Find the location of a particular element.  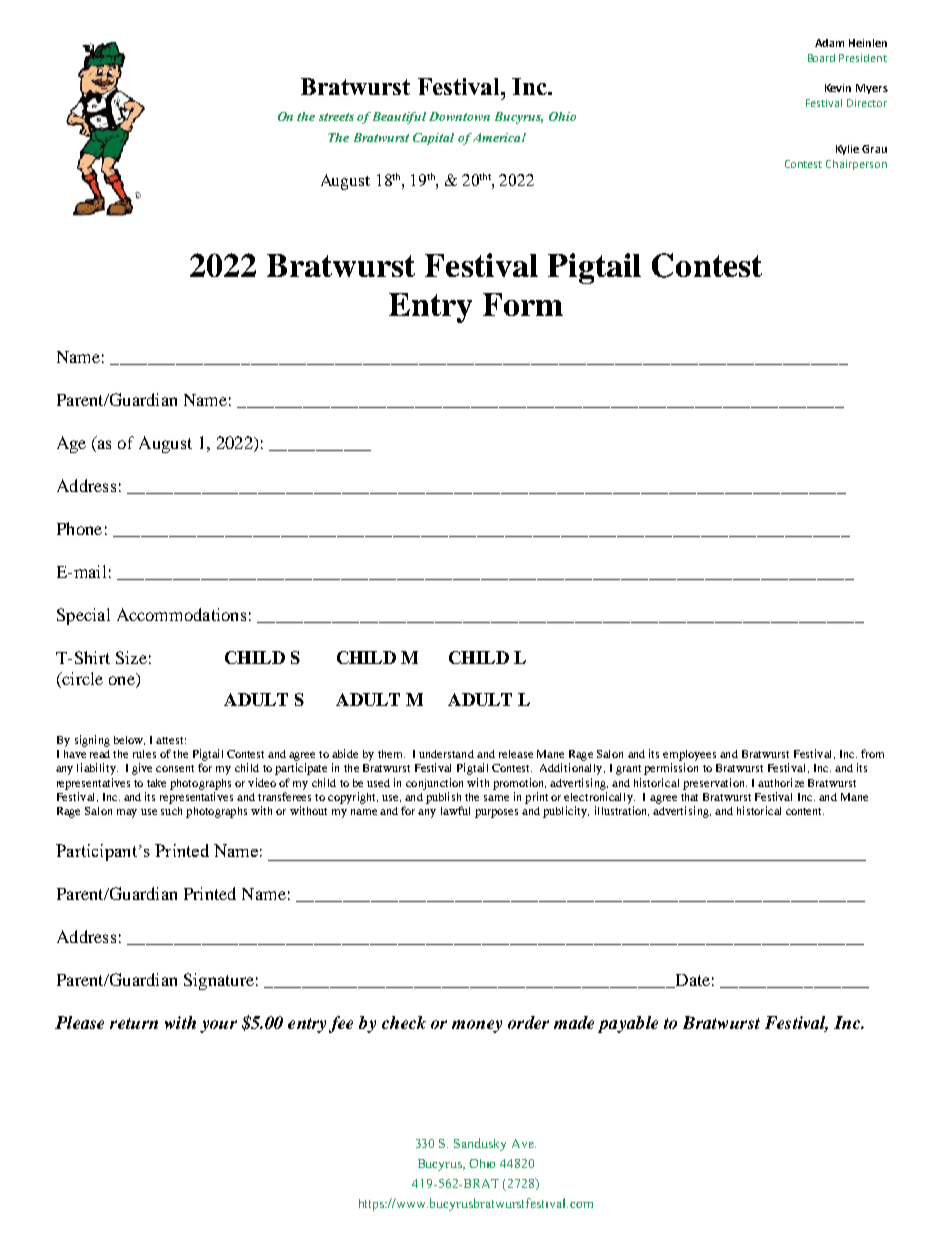

payable is located at coordinates (628, 1024).
